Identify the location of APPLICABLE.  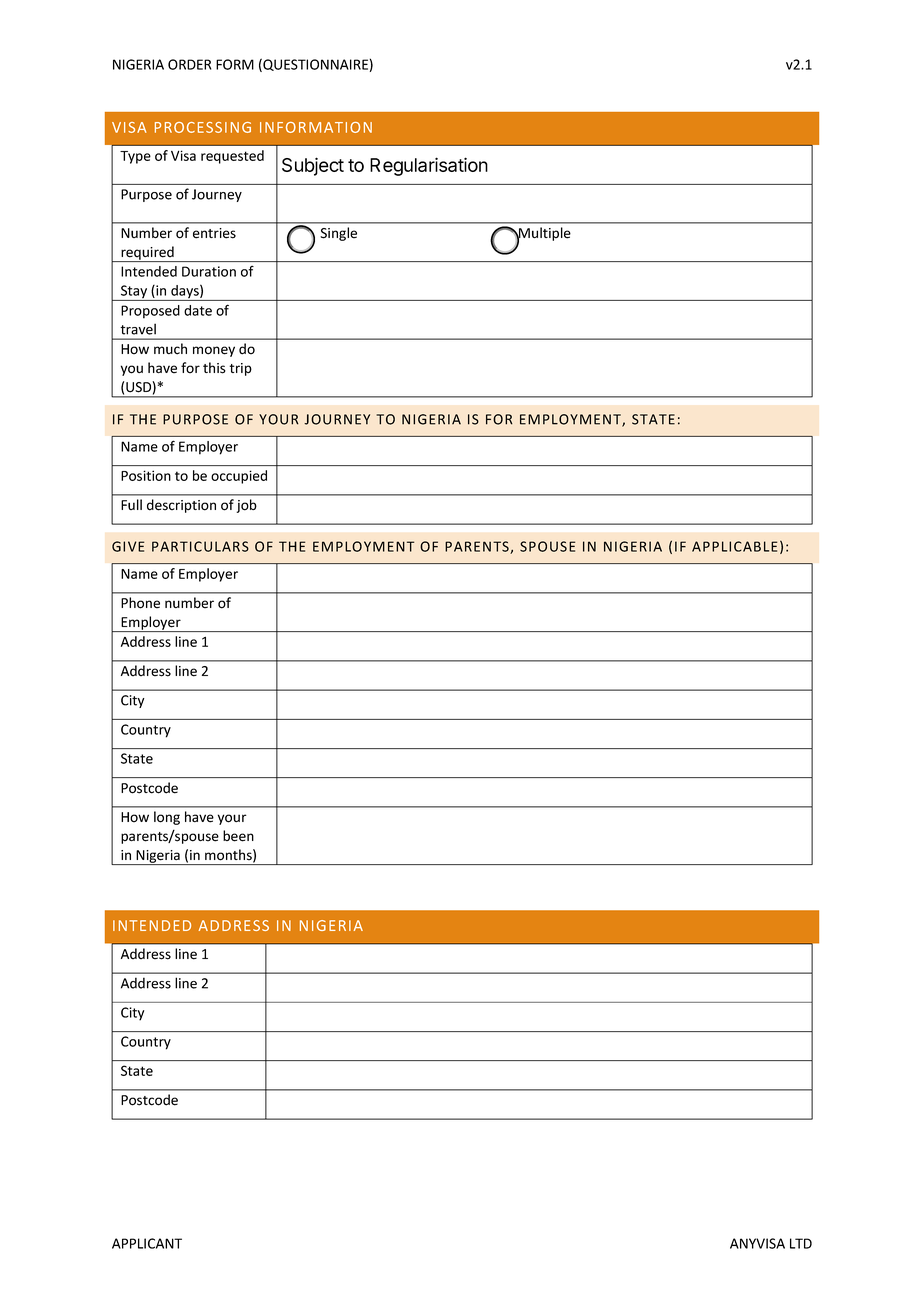
(734, 546).
